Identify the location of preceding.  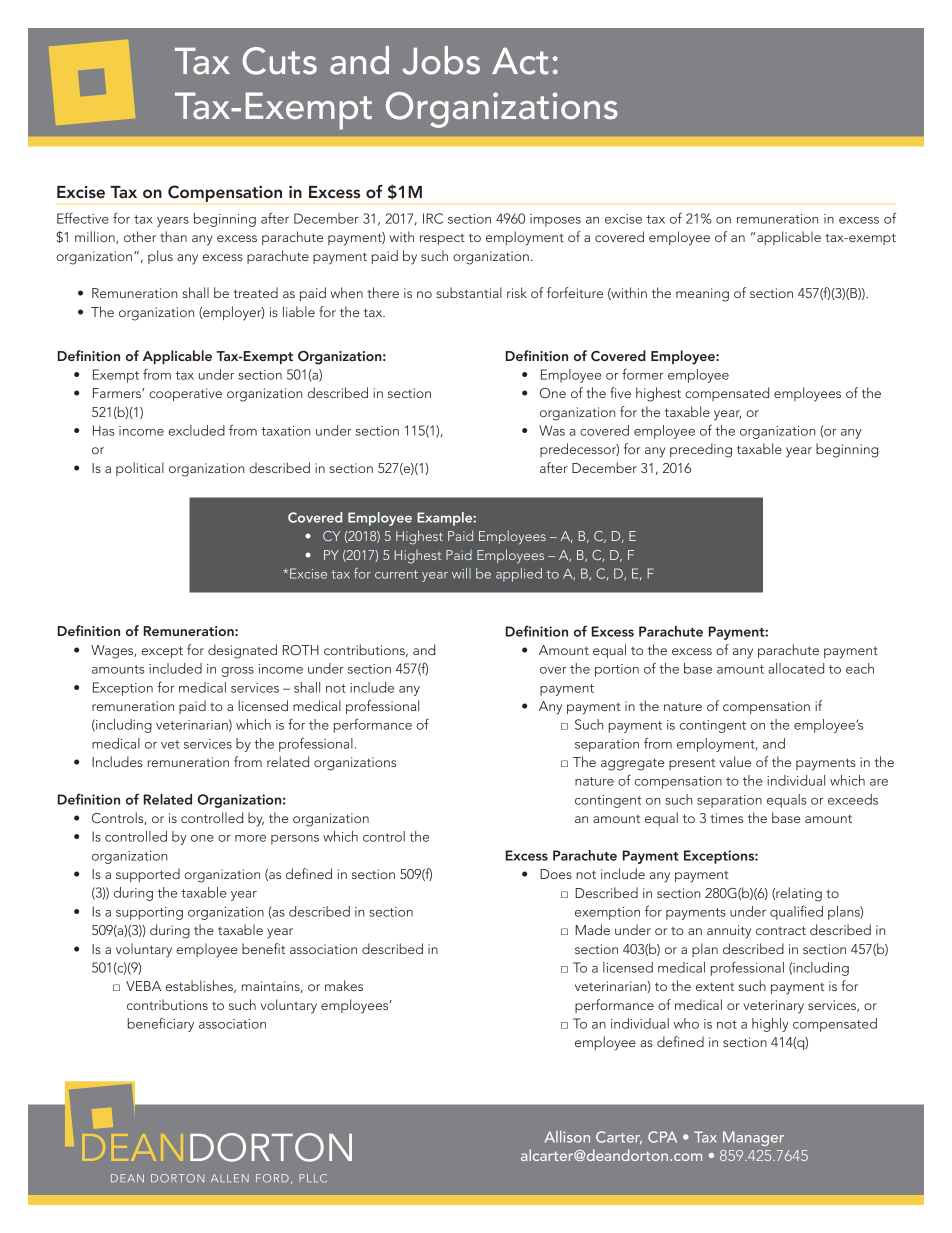
(701, 450).
